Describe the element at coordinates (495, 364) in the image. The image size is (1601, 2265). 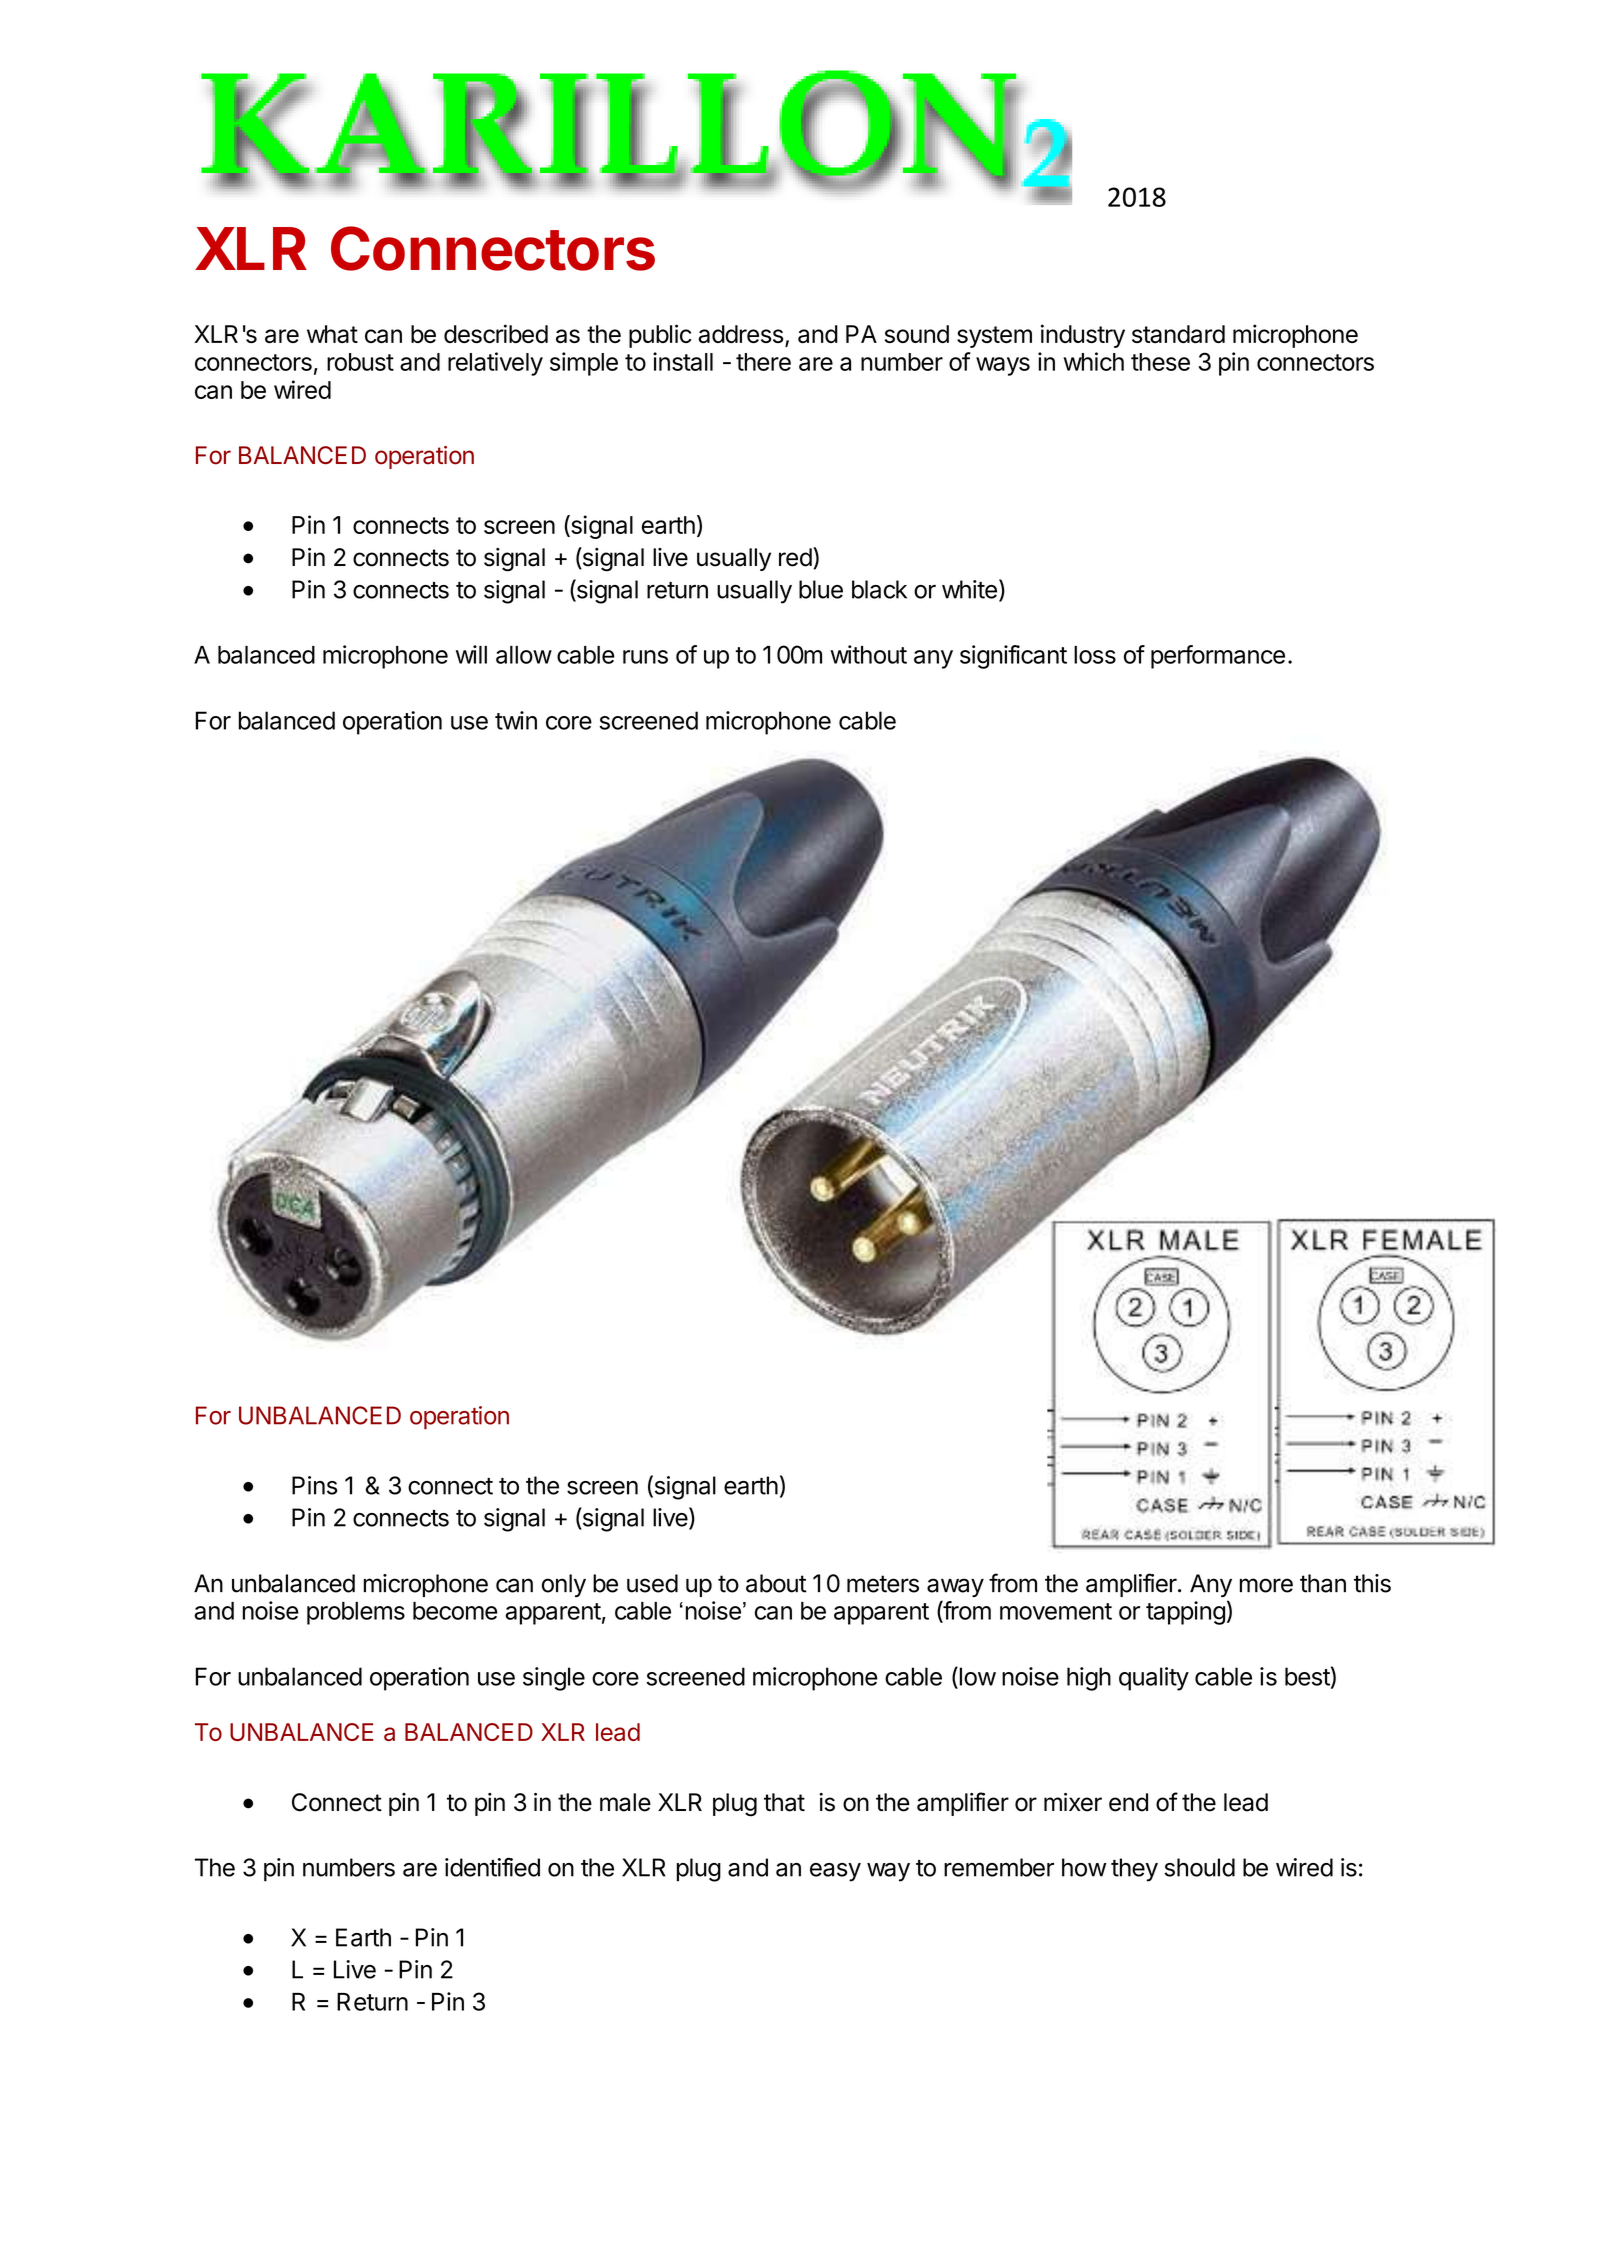
I see `relatively` at that location.
